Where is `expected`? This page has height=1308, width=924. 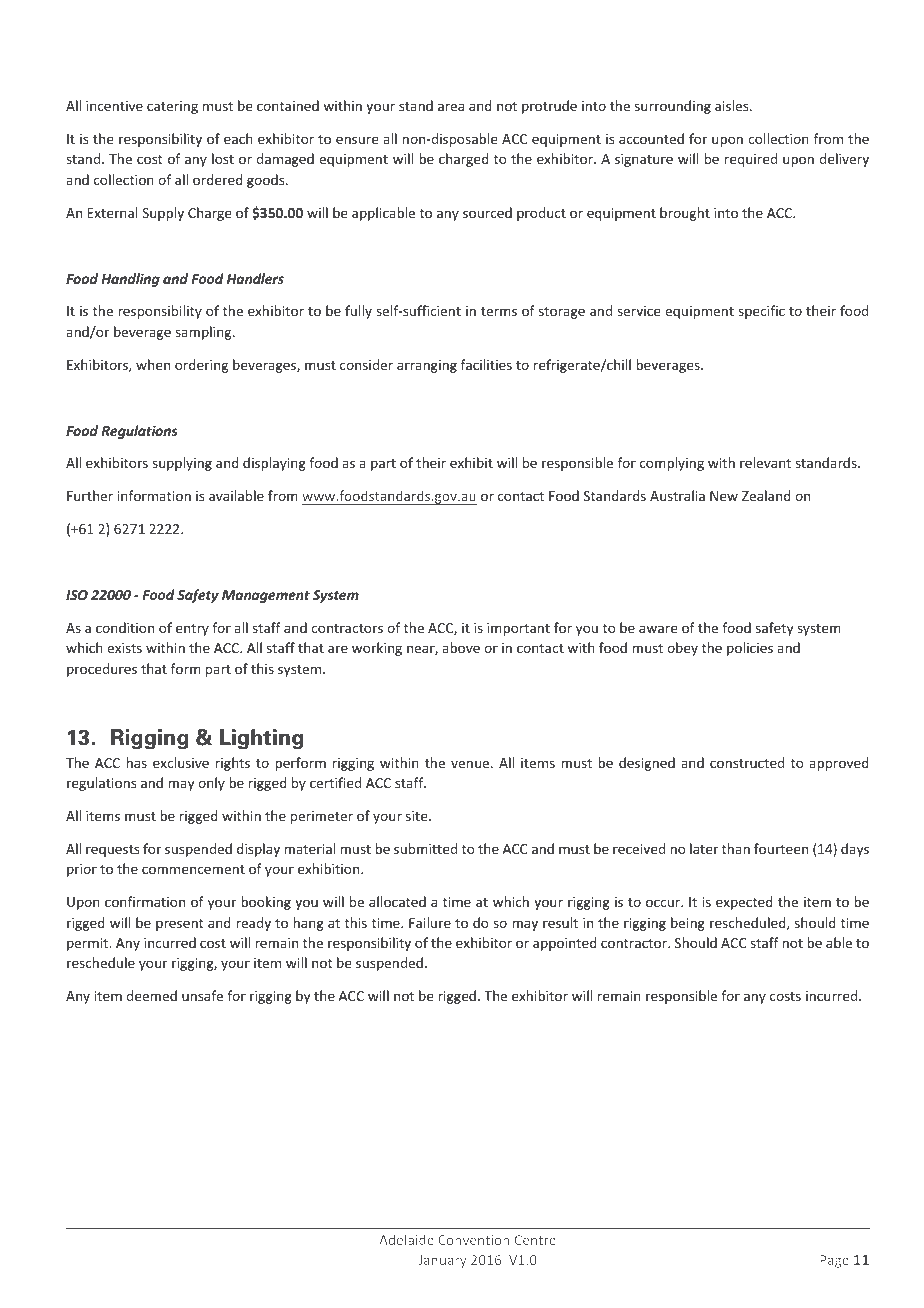
expected is located at coordinates (744, 903).
